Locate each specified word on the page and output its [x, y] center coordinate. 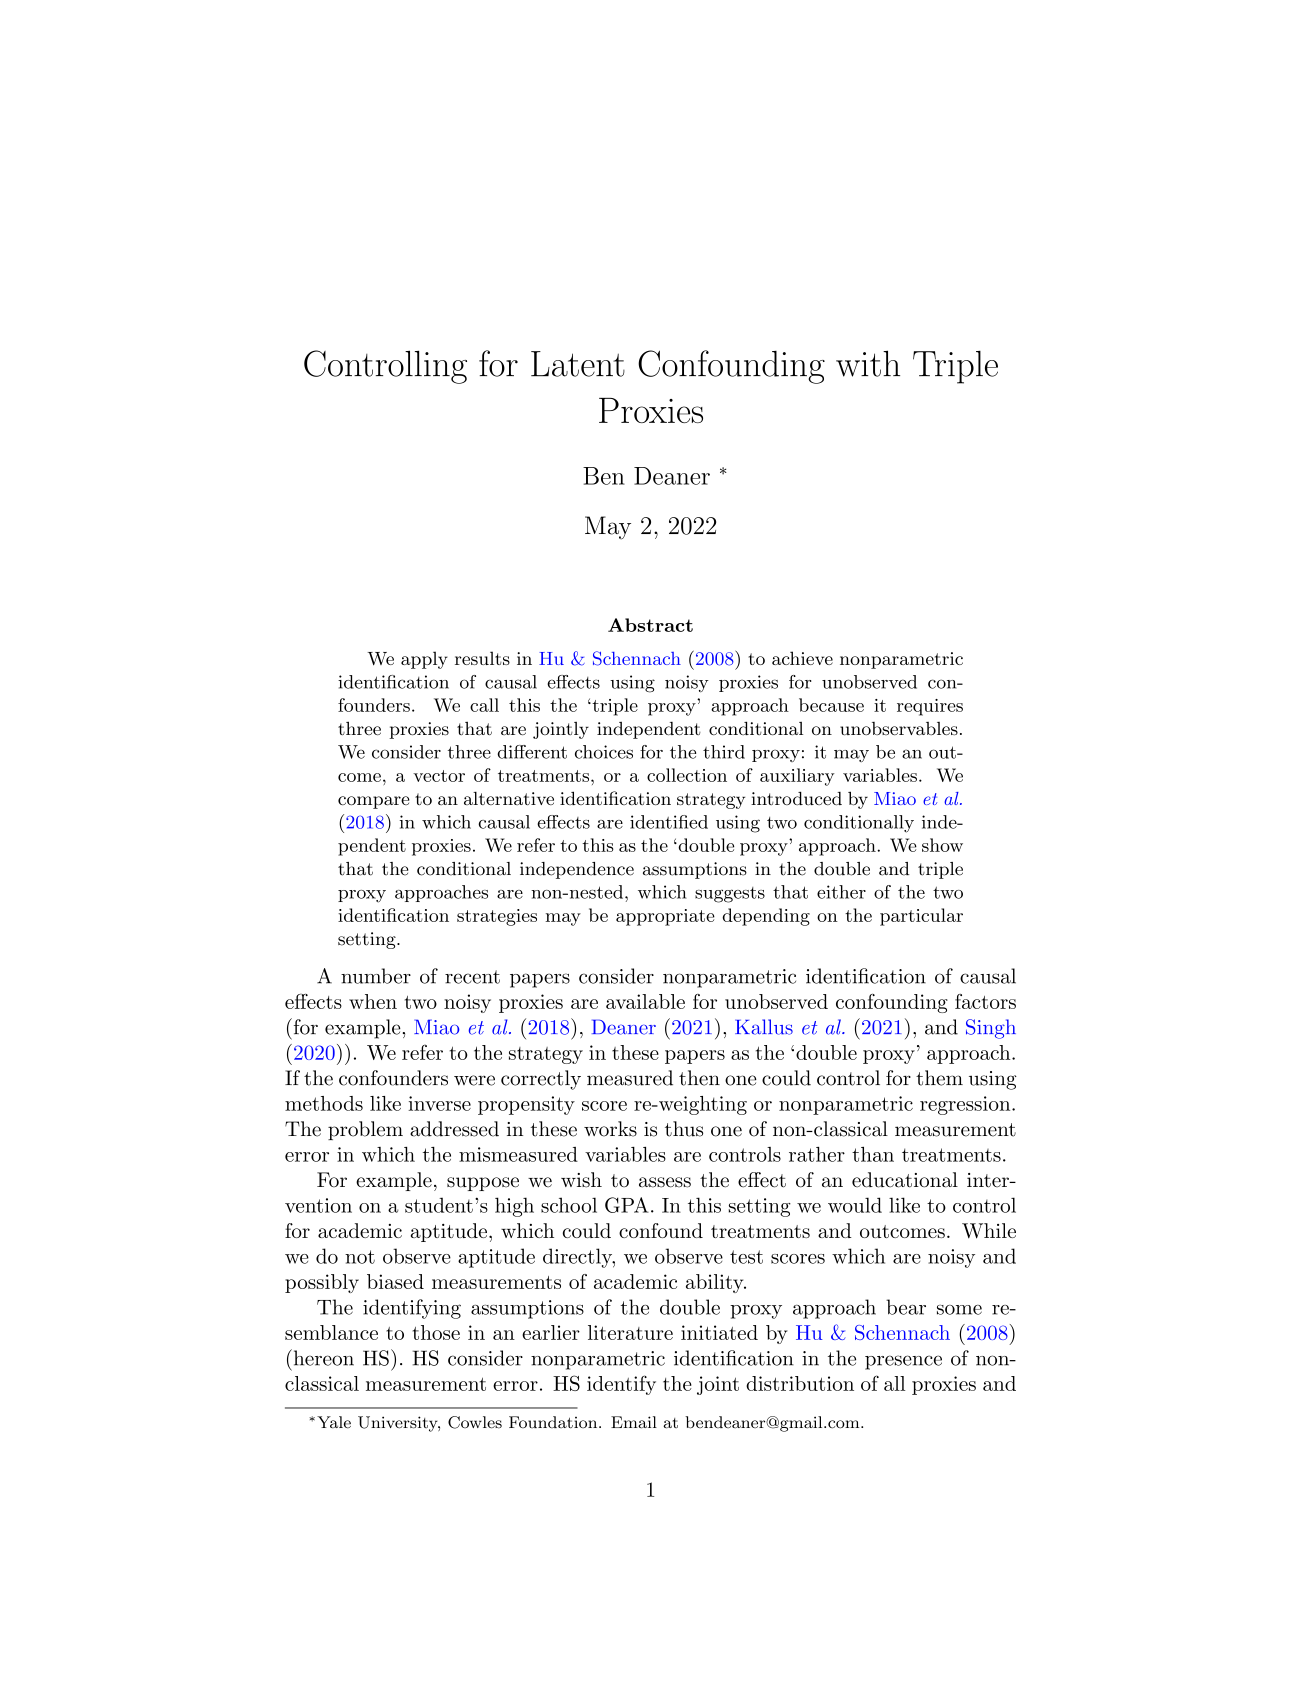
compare [374, 802]
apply [424, 660]
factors [985, 1001]
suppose [483, 1184]
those [436, 1332]
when [373, 1001]
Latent [578, 364]
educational [905, 1180]
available [645, 1001]
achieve [802, 658]
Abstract [650, 625]
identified [669, 822]
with [868, 363]
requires [930, 707]
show [942, 845]
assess [665, 1182]
